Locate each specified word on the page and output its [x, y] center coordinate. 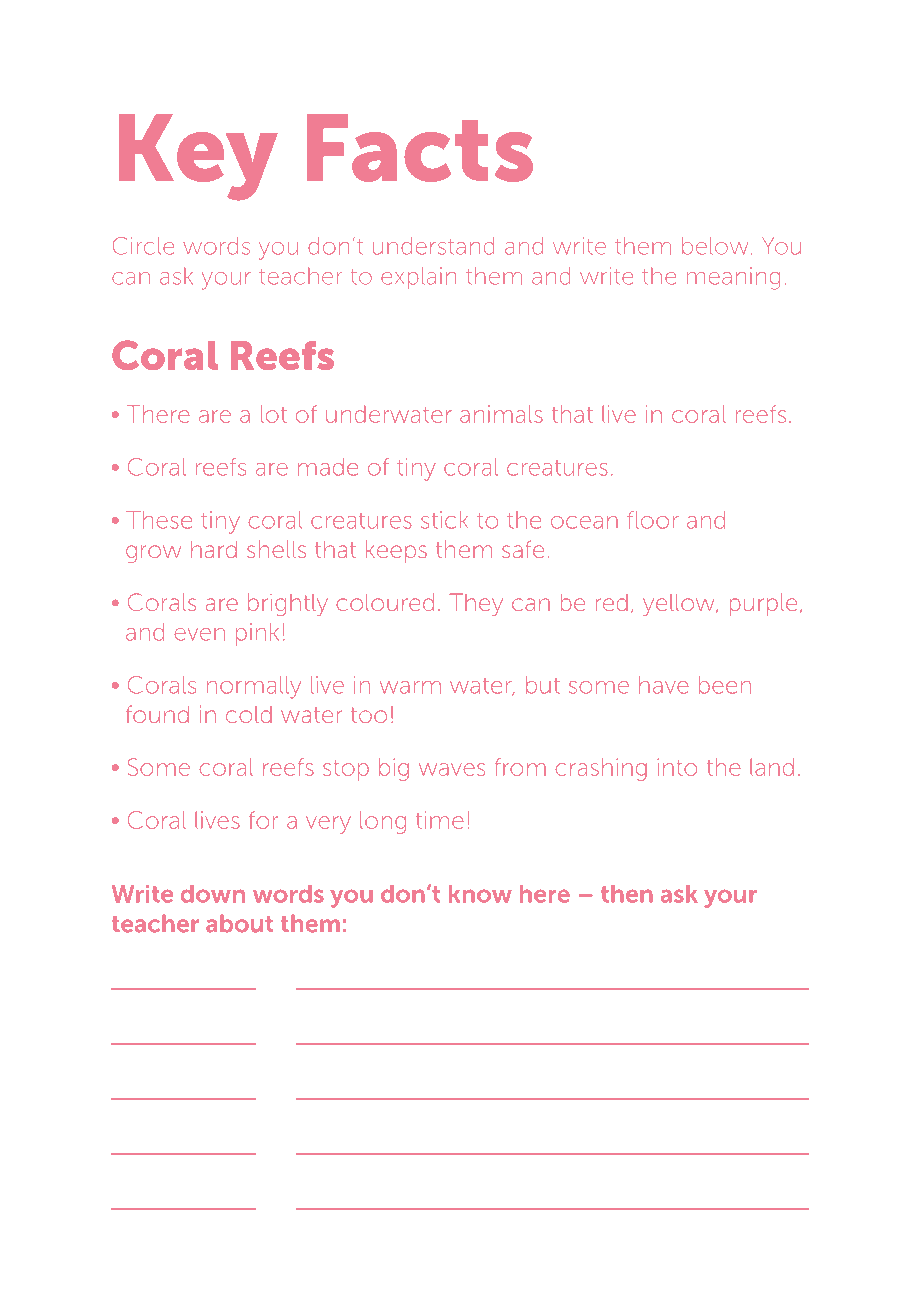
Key [198, 157]
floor [652, 520]
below [715, 246]
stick [444, 520]
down [213, 894]
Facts [420, 148]
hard [214, 549]
